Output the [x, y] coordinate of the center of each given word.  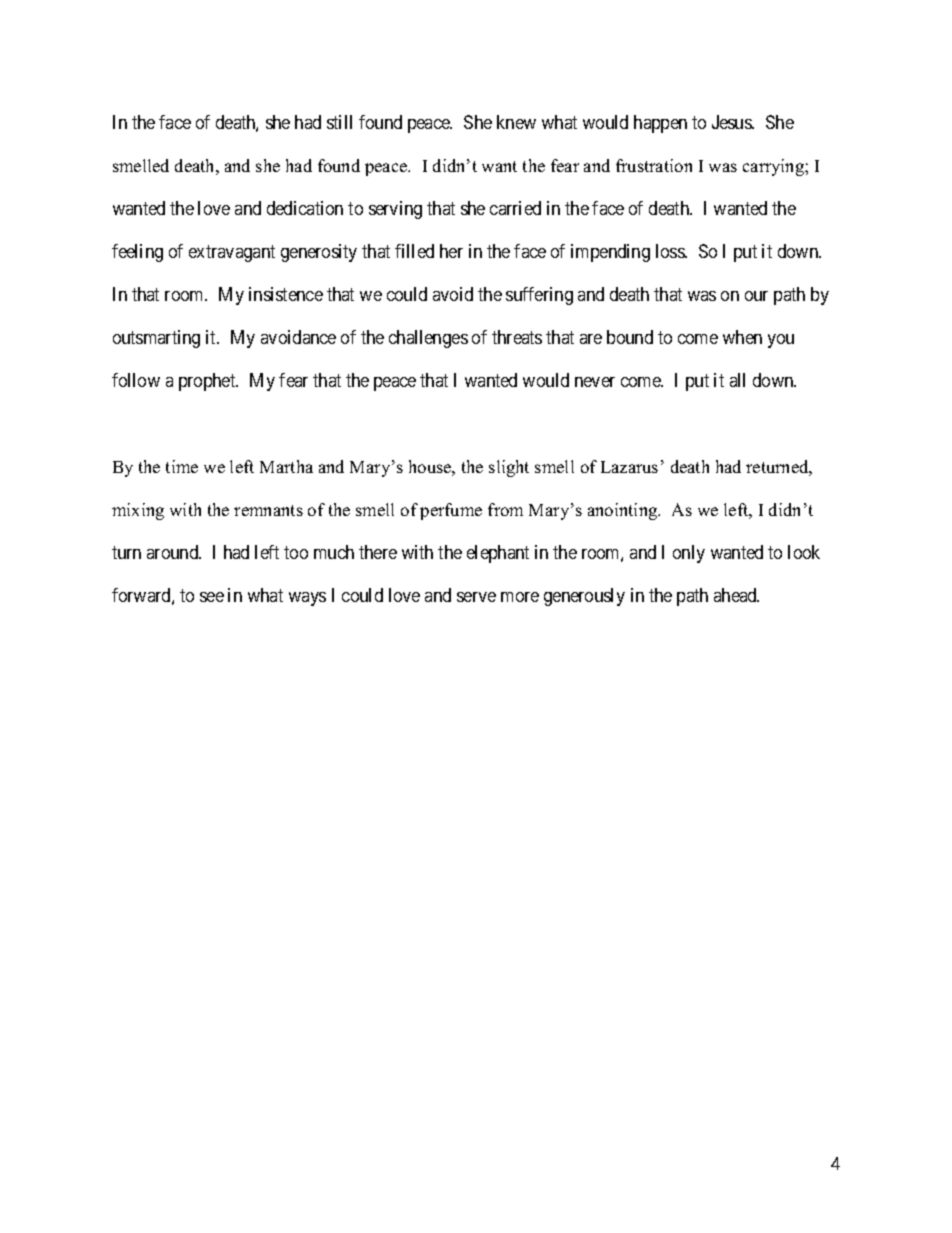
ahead [736, 595]
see [212, 597]
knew [516, 122]
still [339, 122]
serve [476, 597]
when [742, 337]
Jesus [732, 122]
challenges [428, 339]
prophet [208, 382]
